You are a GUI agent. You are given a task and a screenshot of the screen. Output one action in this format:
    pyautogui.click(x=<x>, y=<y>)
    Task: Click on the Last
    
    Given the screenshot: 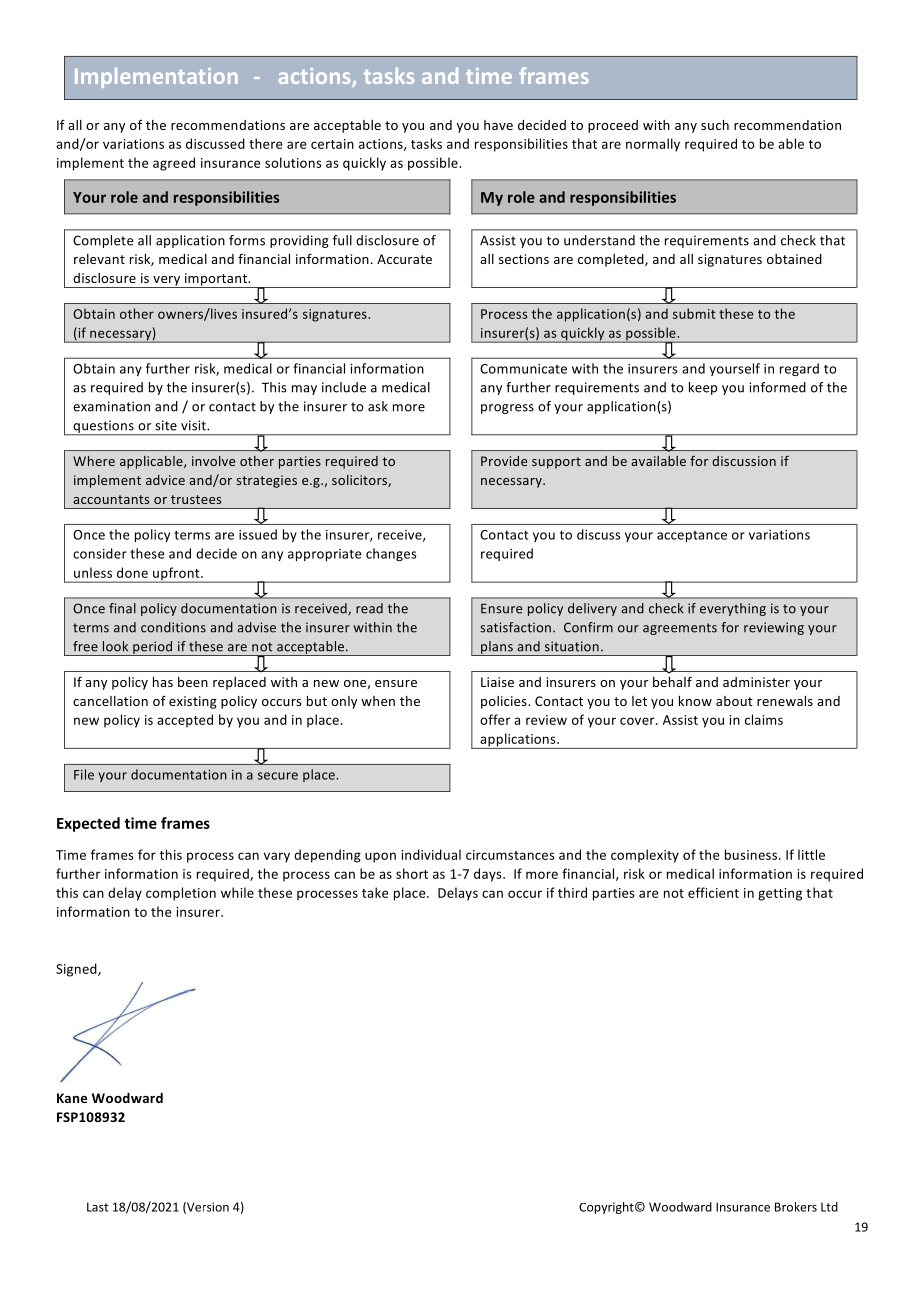 What is the action you would take?
    pyautogui.click(x=97, y=1207)
